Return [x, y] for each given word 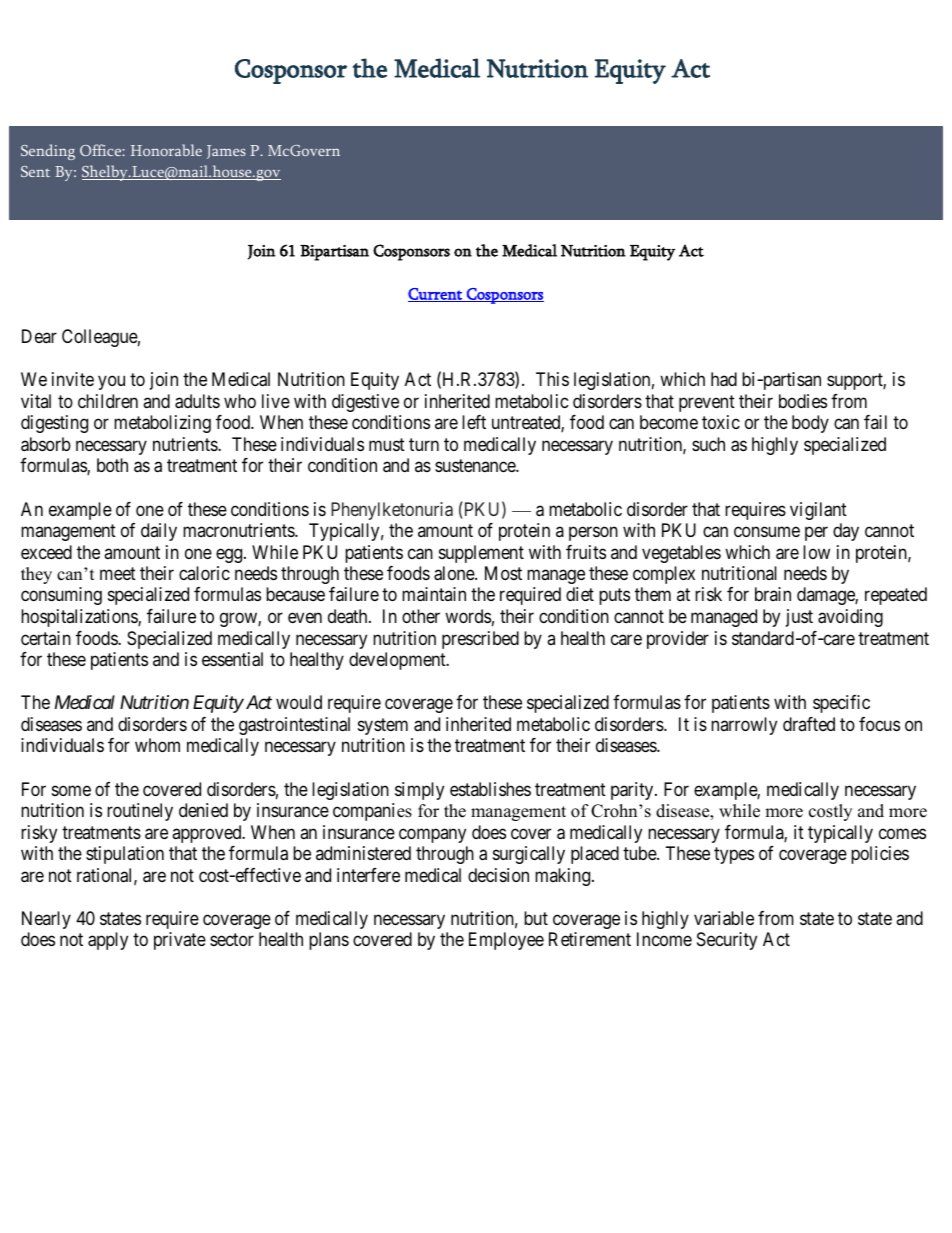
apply [108, 941]
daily [159, 532]
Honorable [166, 150]
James [226, 152]
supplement [481, 554]
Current [436, 295]
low [816, 552]
